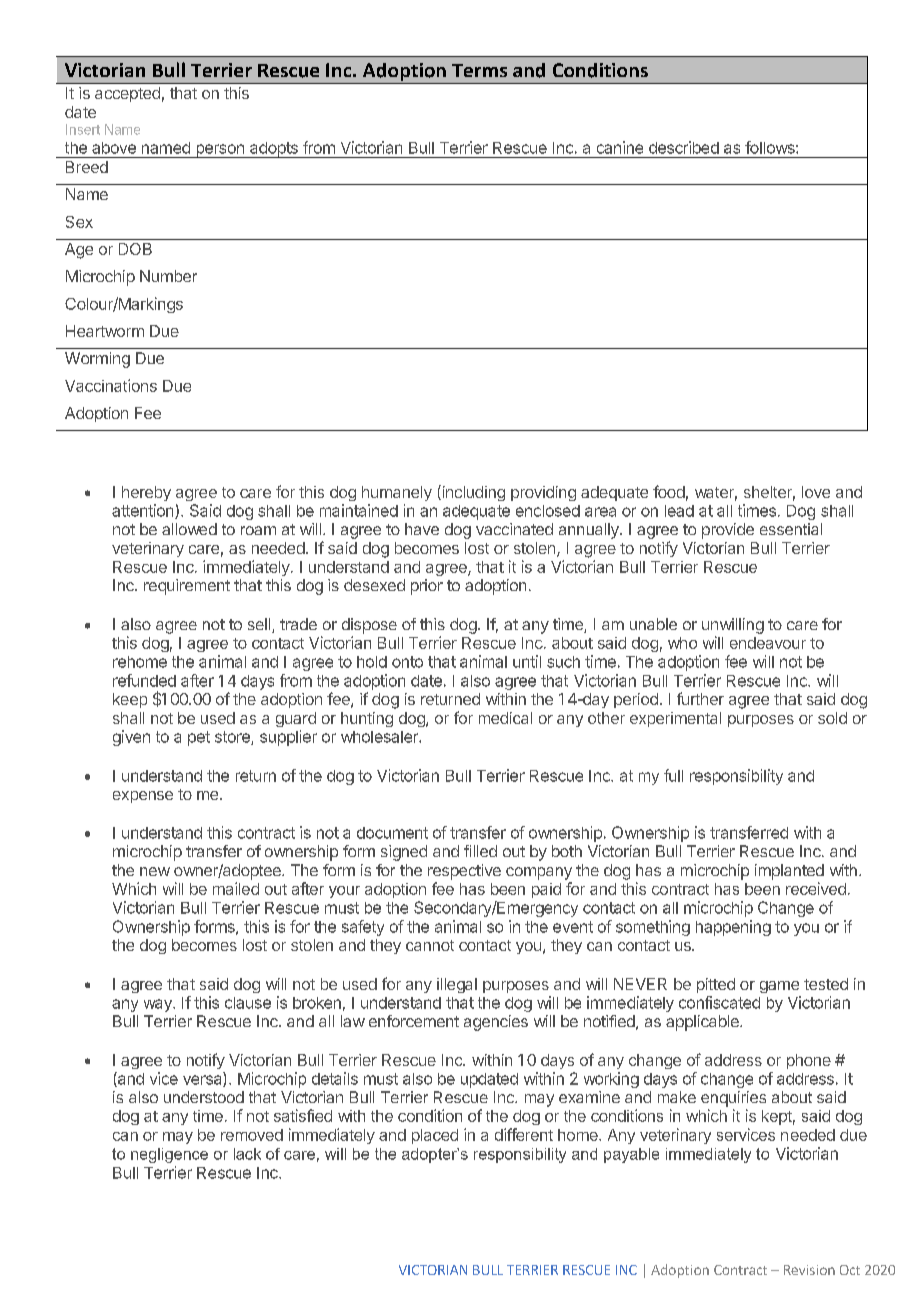 This page has height=1307, width=924. What do you see at coordinates (472, 493) in the page?
I see `including` at bounding box center [472, 493].
